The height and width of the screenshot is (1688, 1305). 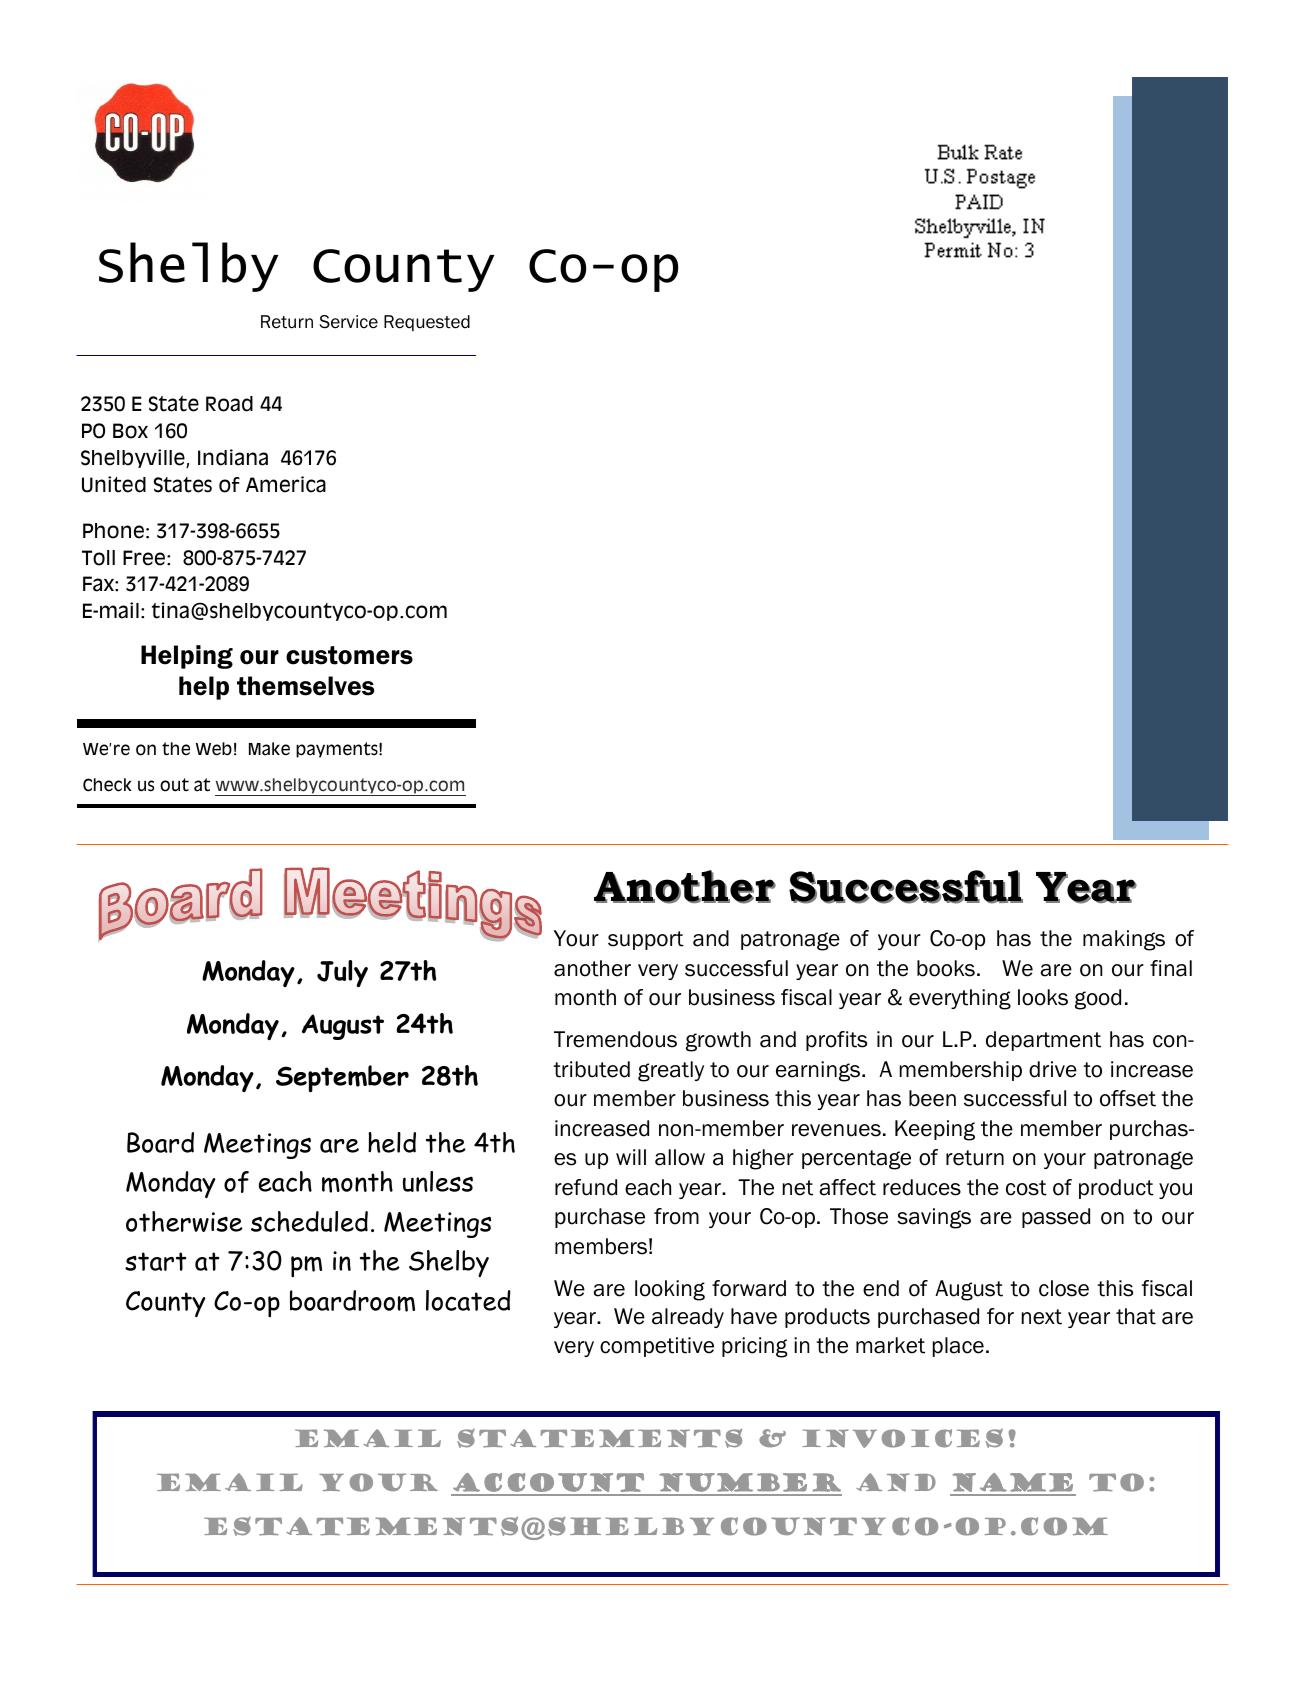 I want to click on customers, so click(x=349, y=655).
